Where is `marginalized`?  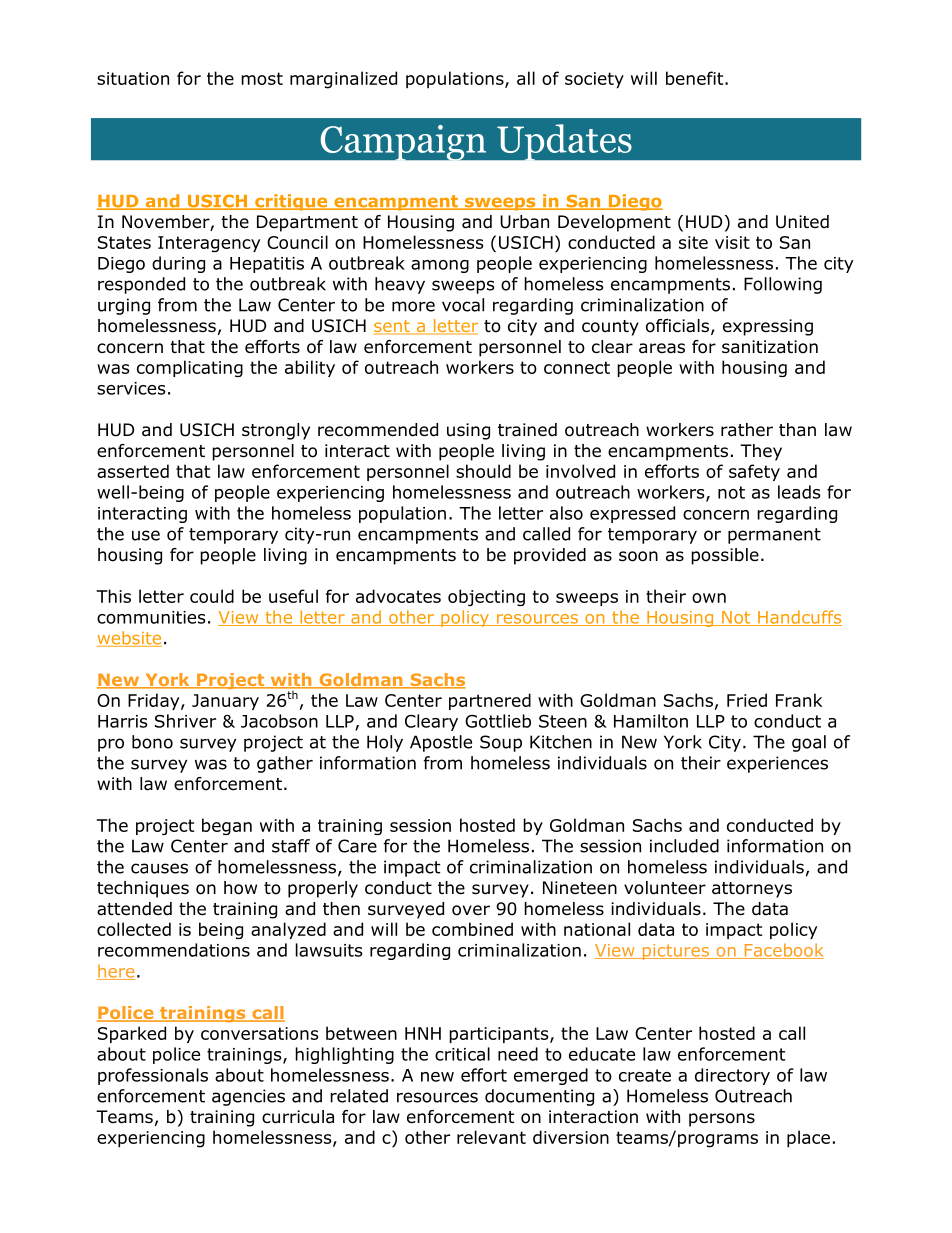 marginalized is located at coordinates (343, 80).
